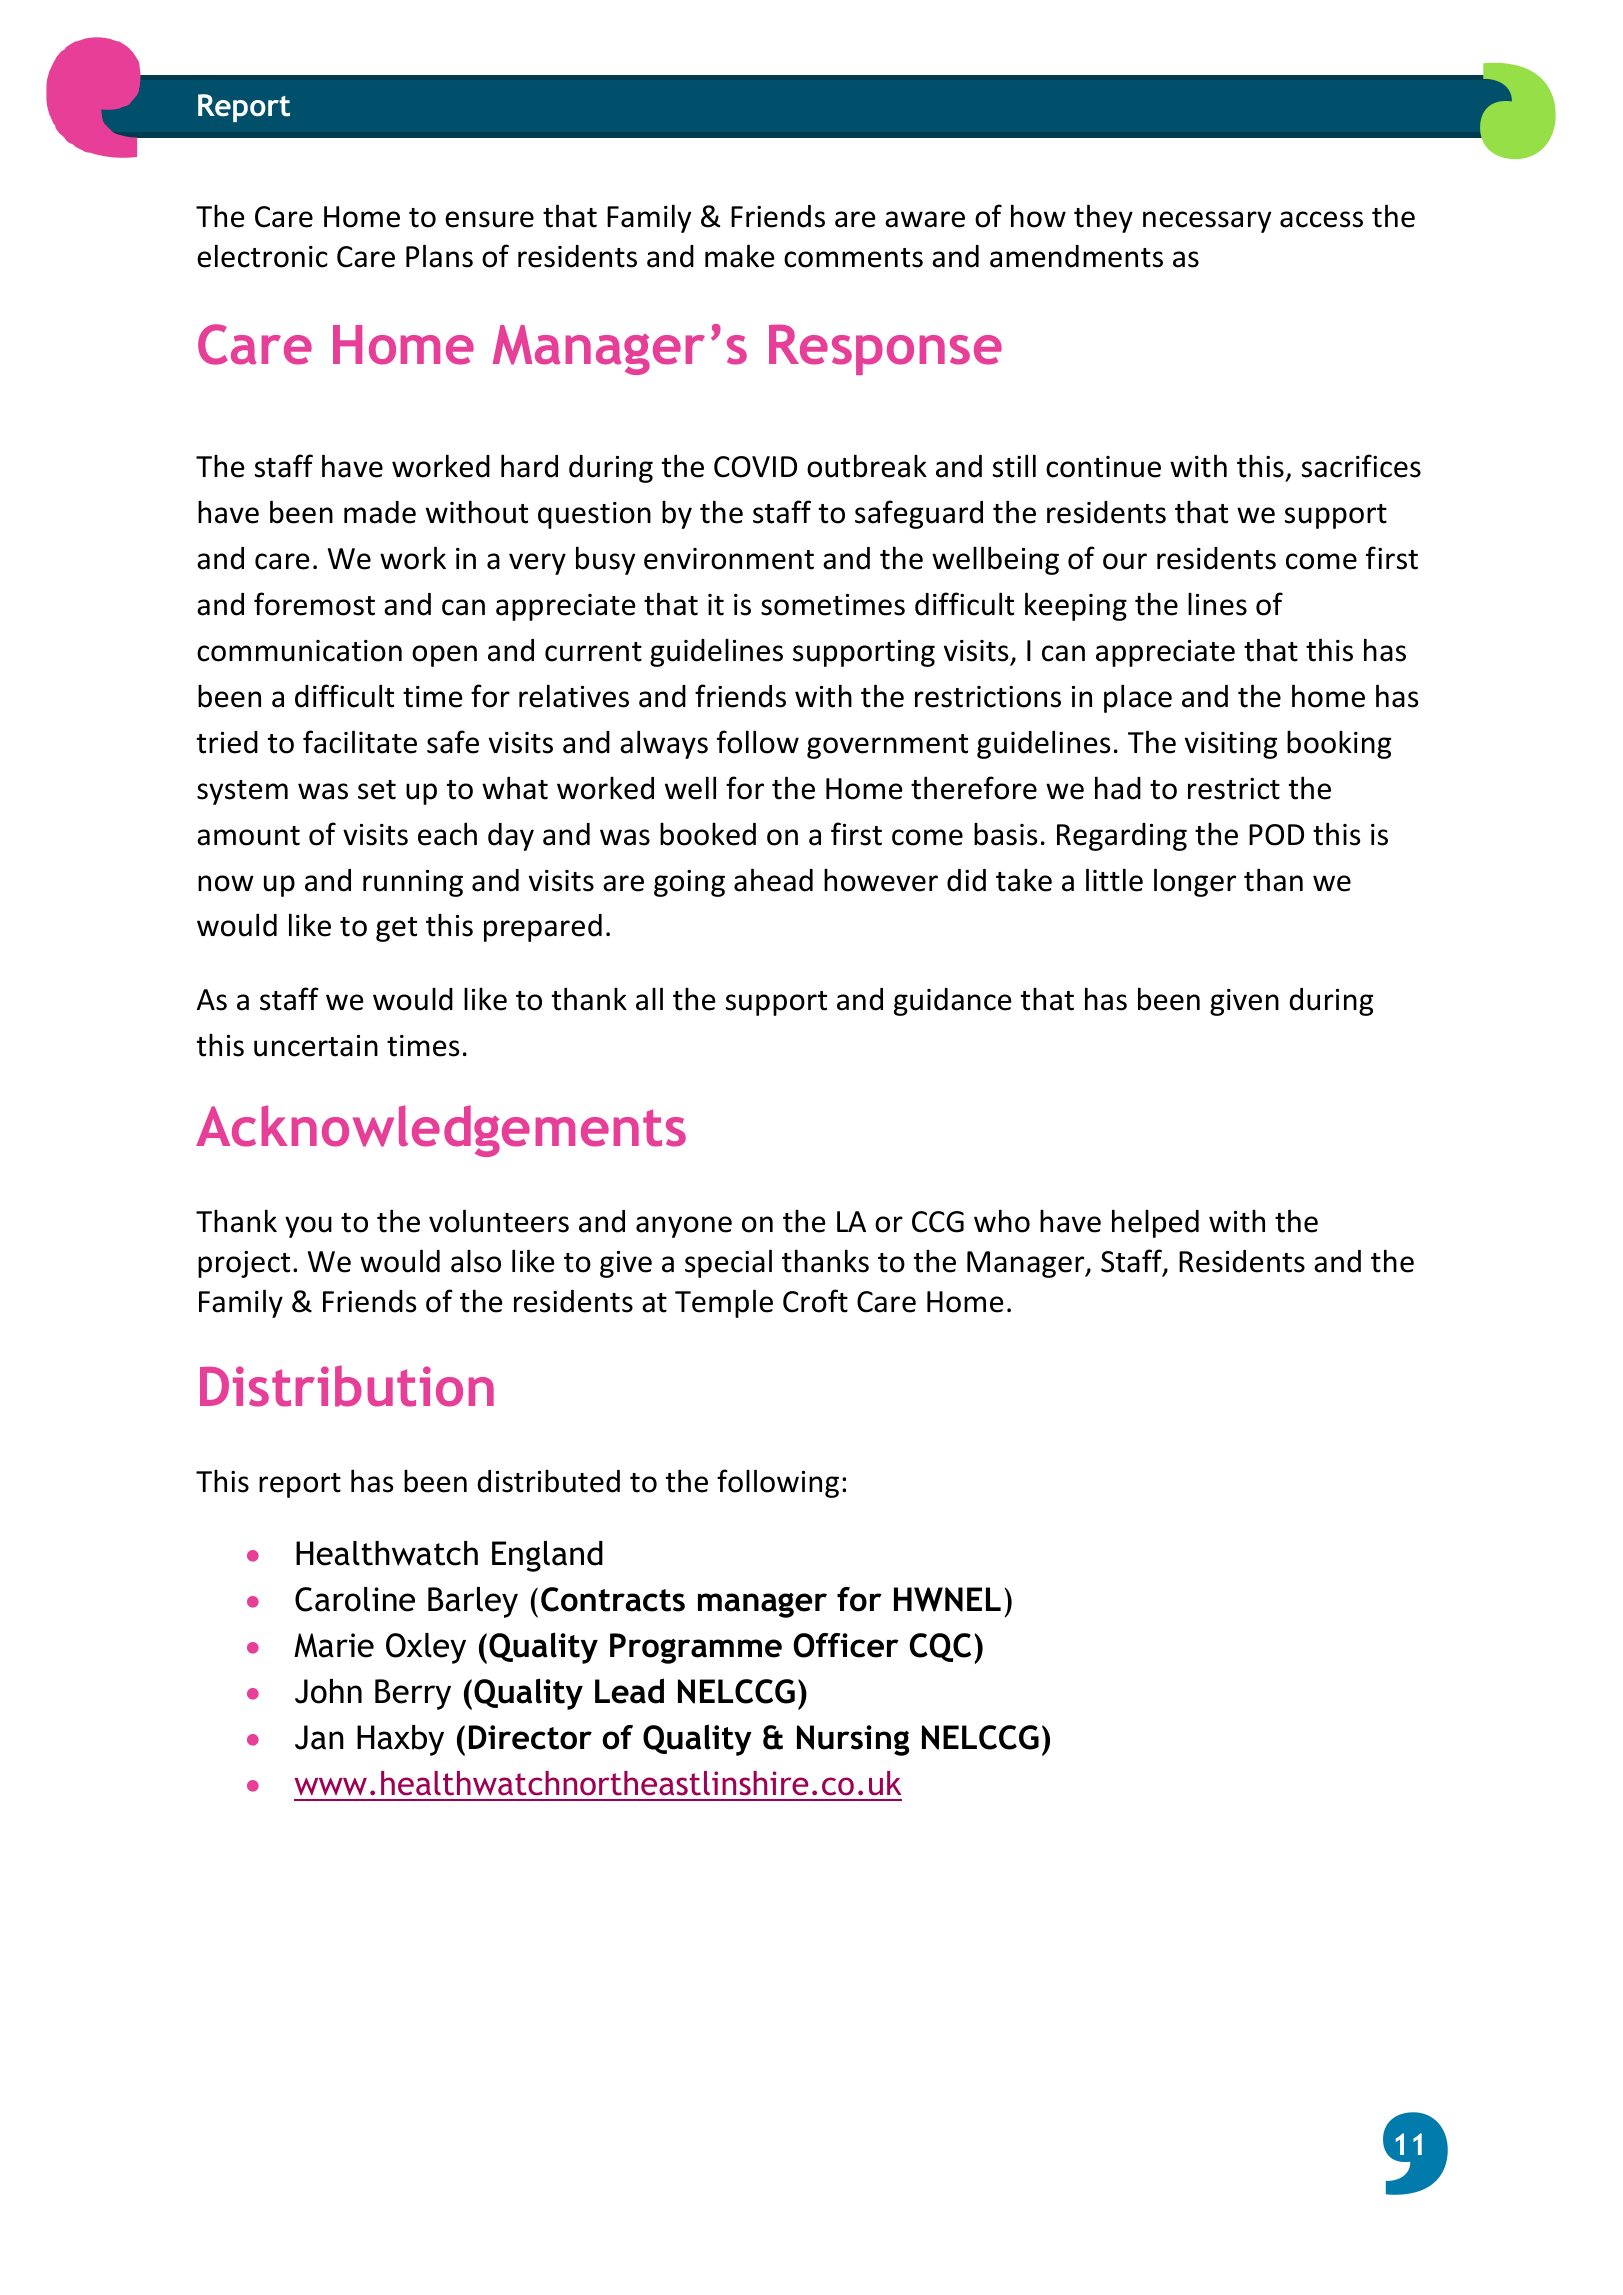  What do you see at coordinates (1125, 561) in the document?
I see `our` at bounding box center [1125, 561].
